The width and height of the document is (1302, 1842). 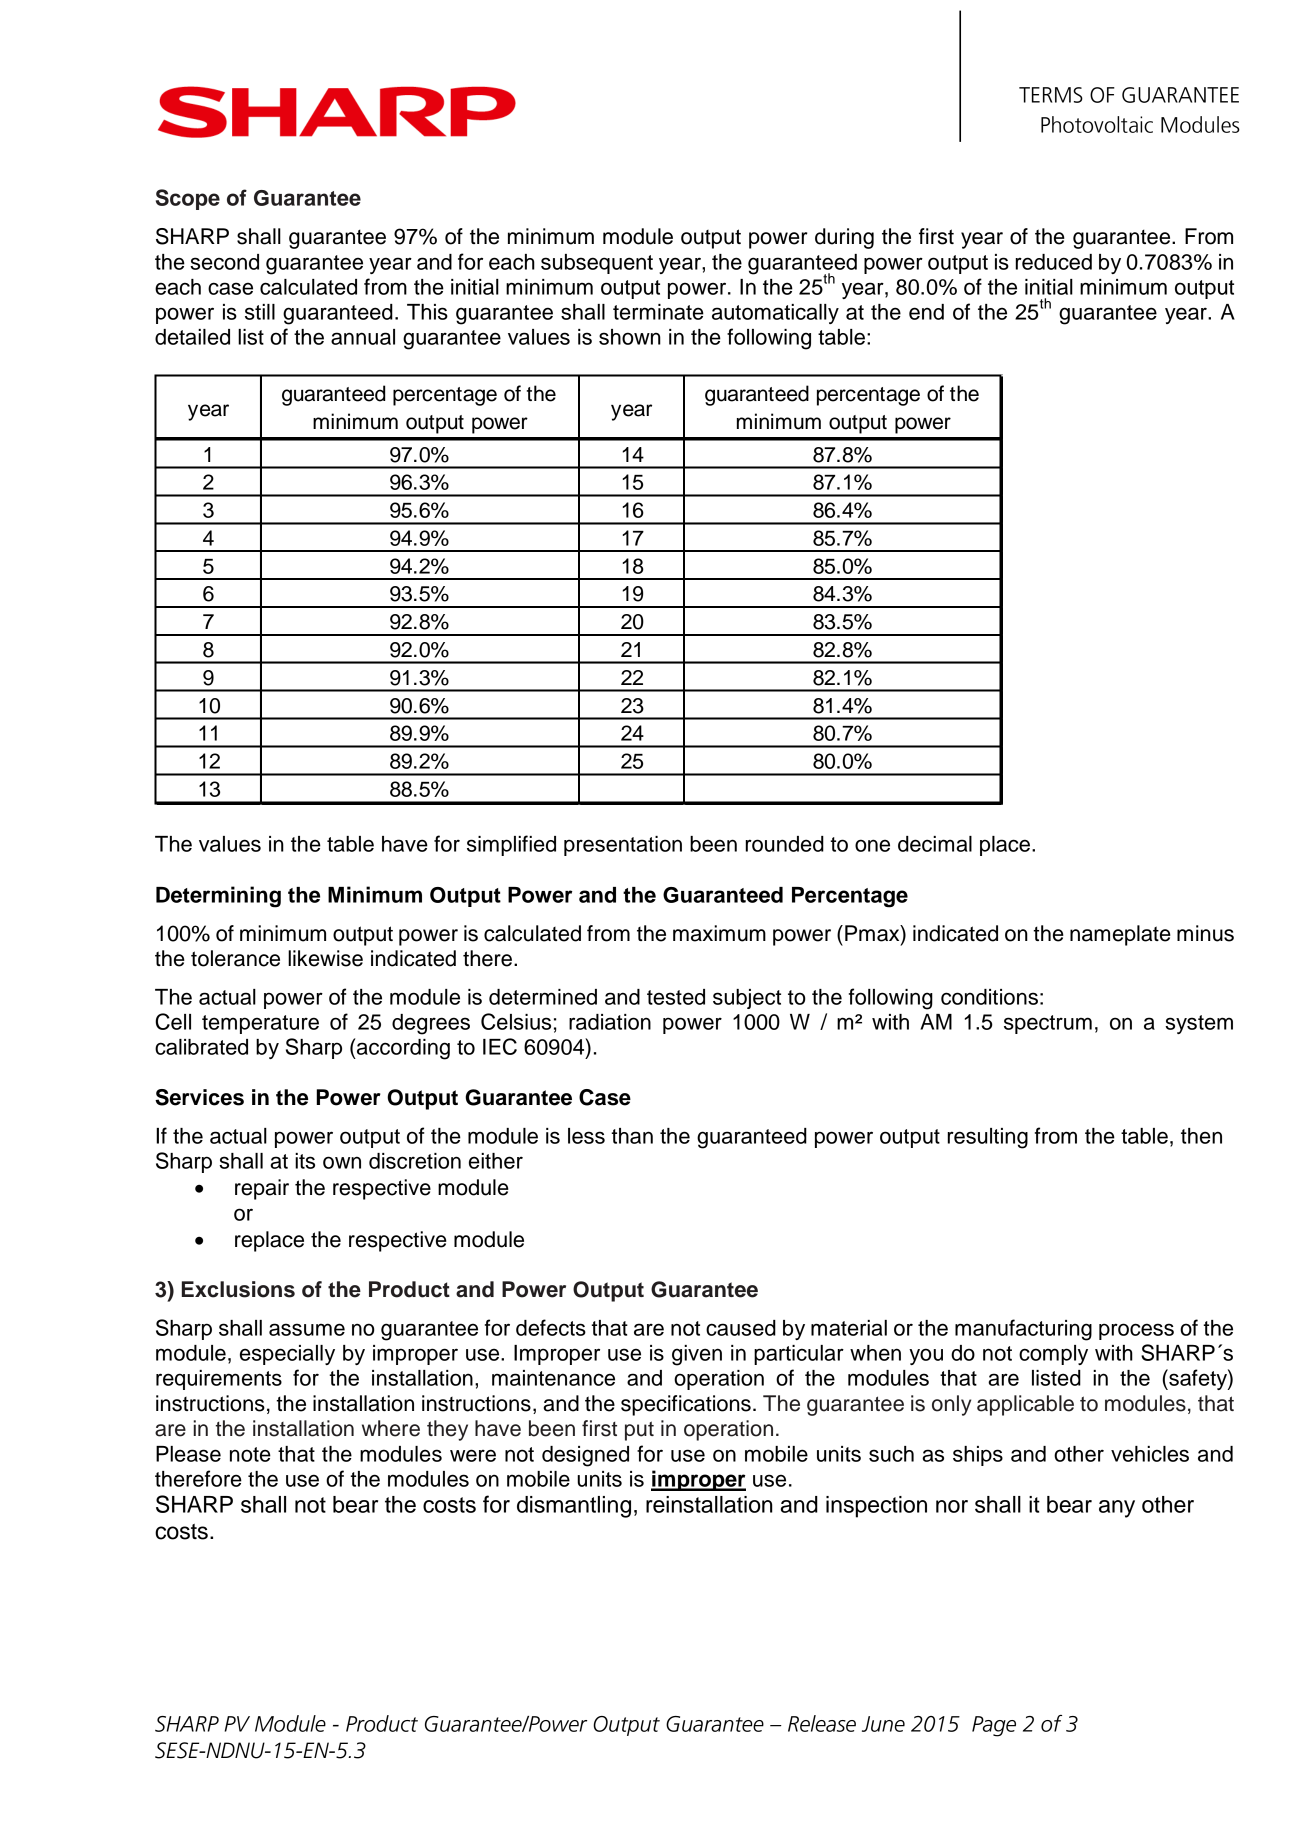 What do you see at coordinates (1120, 935) in the document?
I see `nameplate` at bounding box center [1120, 935].
